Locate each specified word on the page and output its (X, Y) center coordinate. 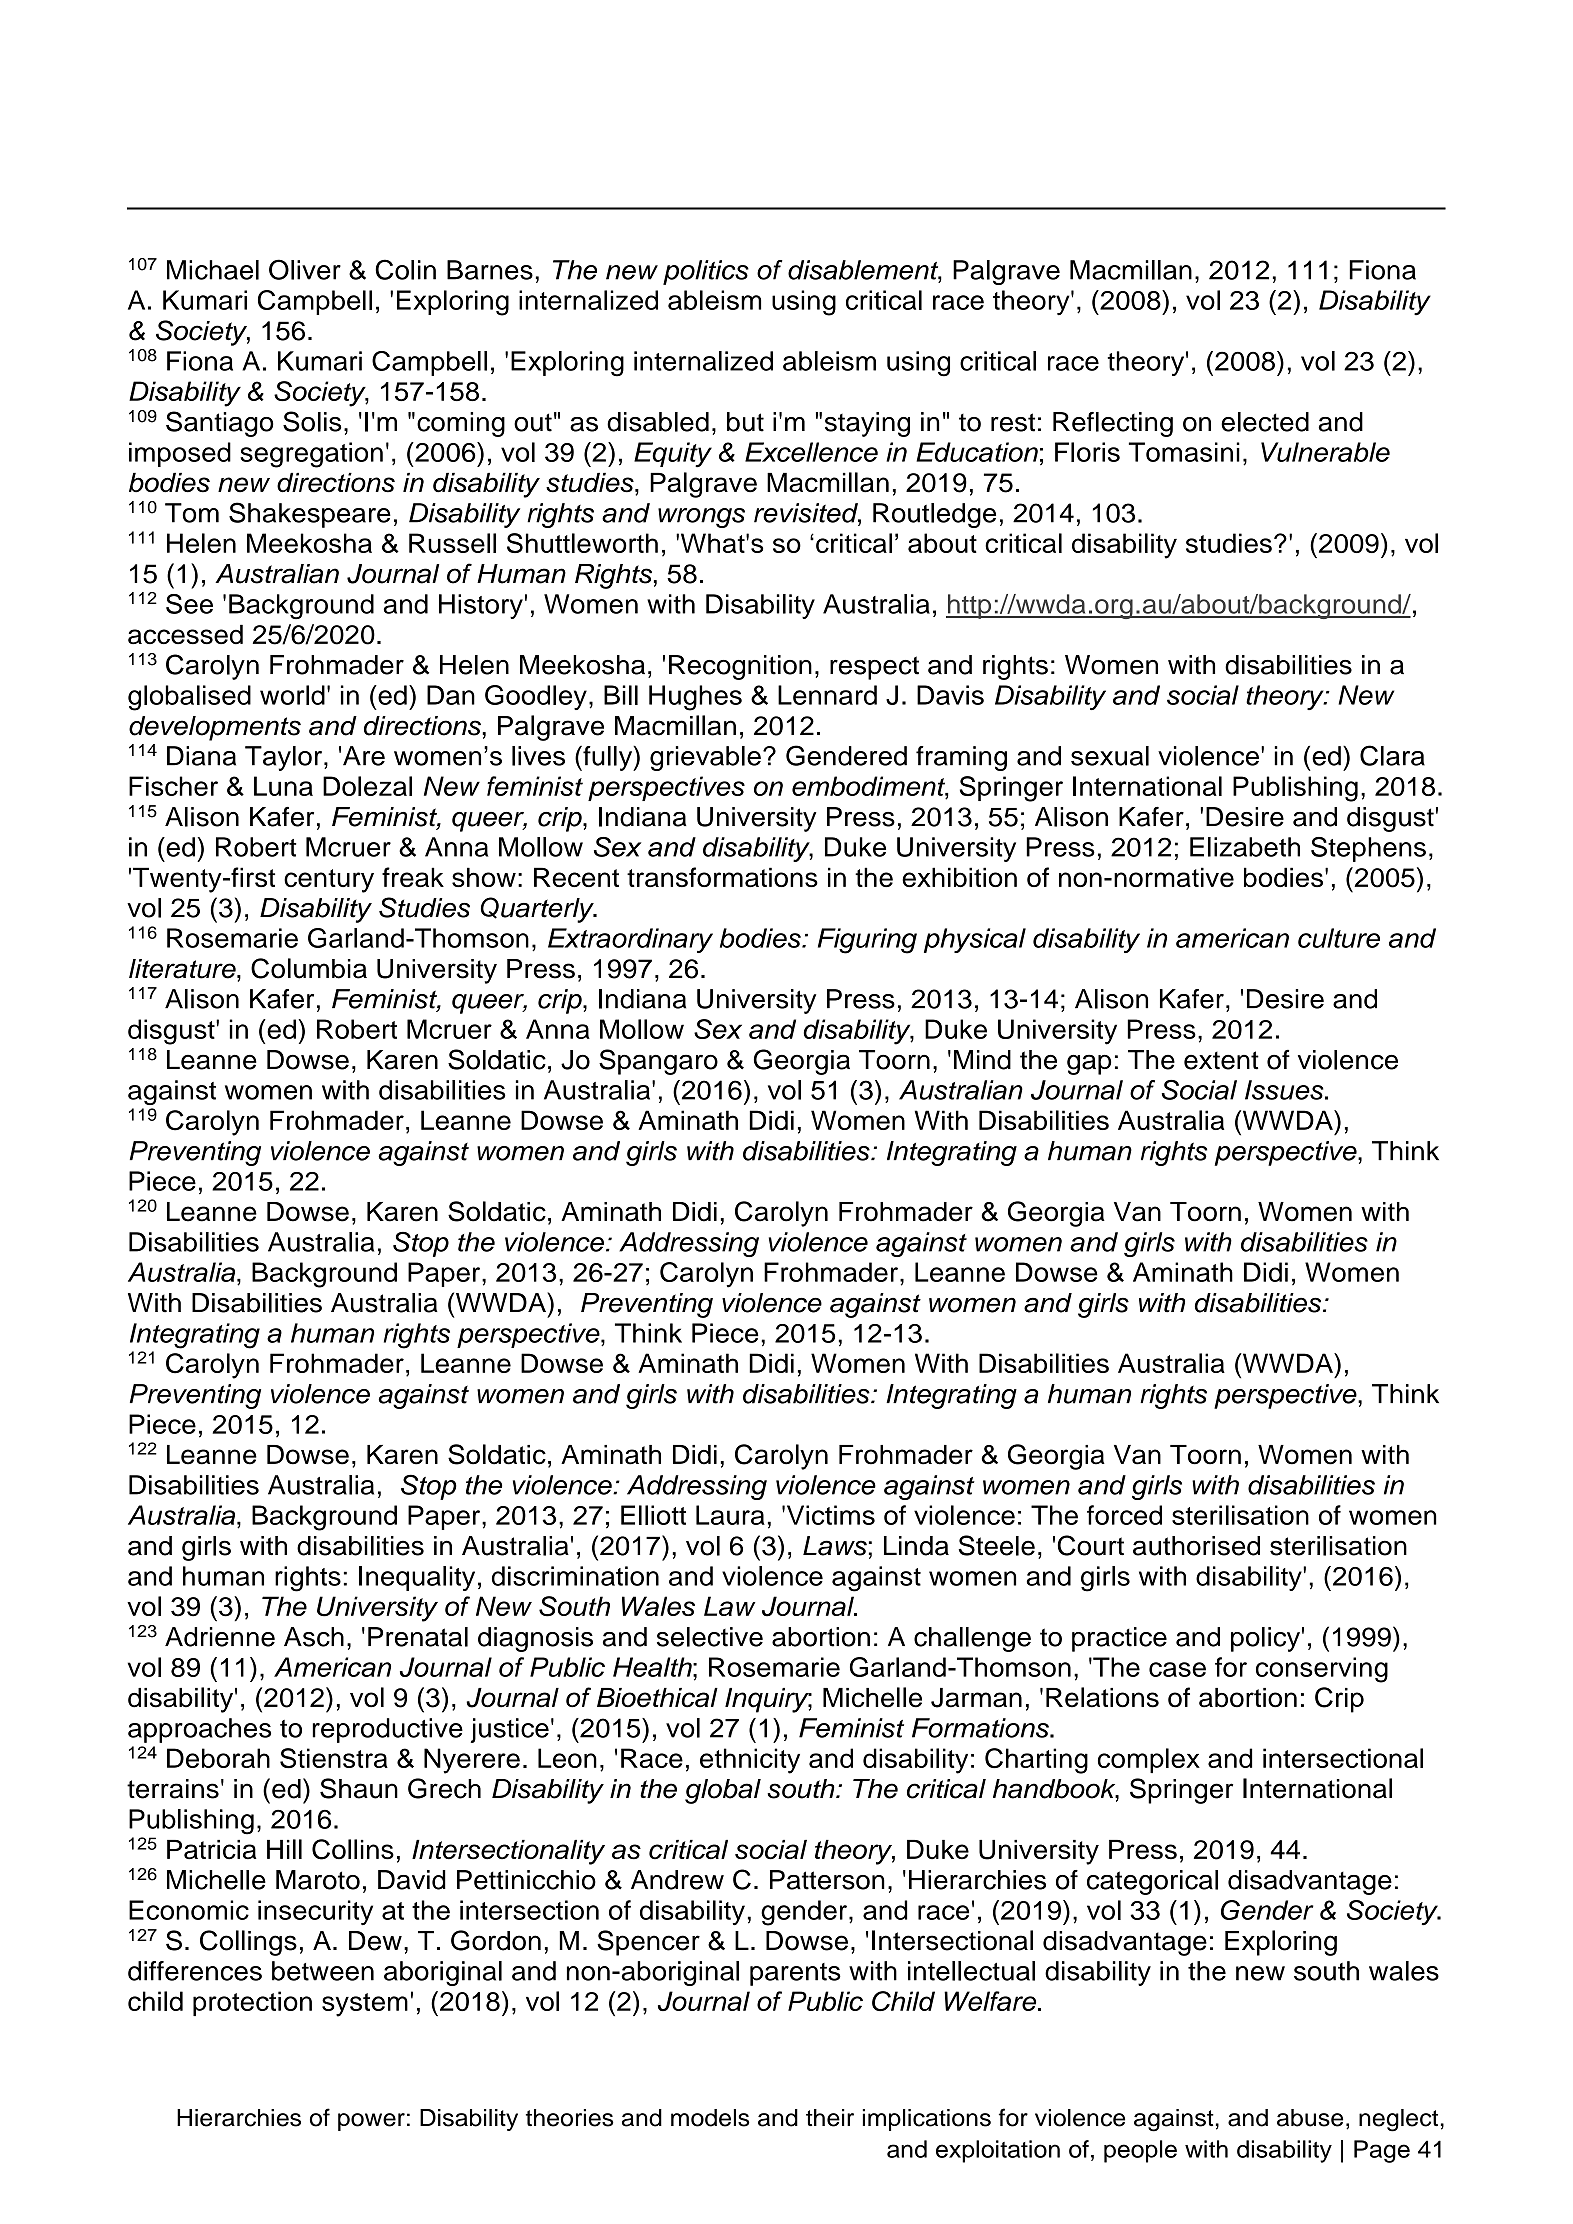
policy (1265, 1639)
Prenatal (418, 1637)
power (371, 2122)
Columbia (309, 968)
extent (1221, 1060)
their (830, 2118)
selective (710, 1637)
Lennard (827, 695)
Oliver (305, 269)
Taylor (285, 758)
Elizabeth (1245, 847)
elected (1265, 422)
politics (706, 272)
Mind (982, 1060)
